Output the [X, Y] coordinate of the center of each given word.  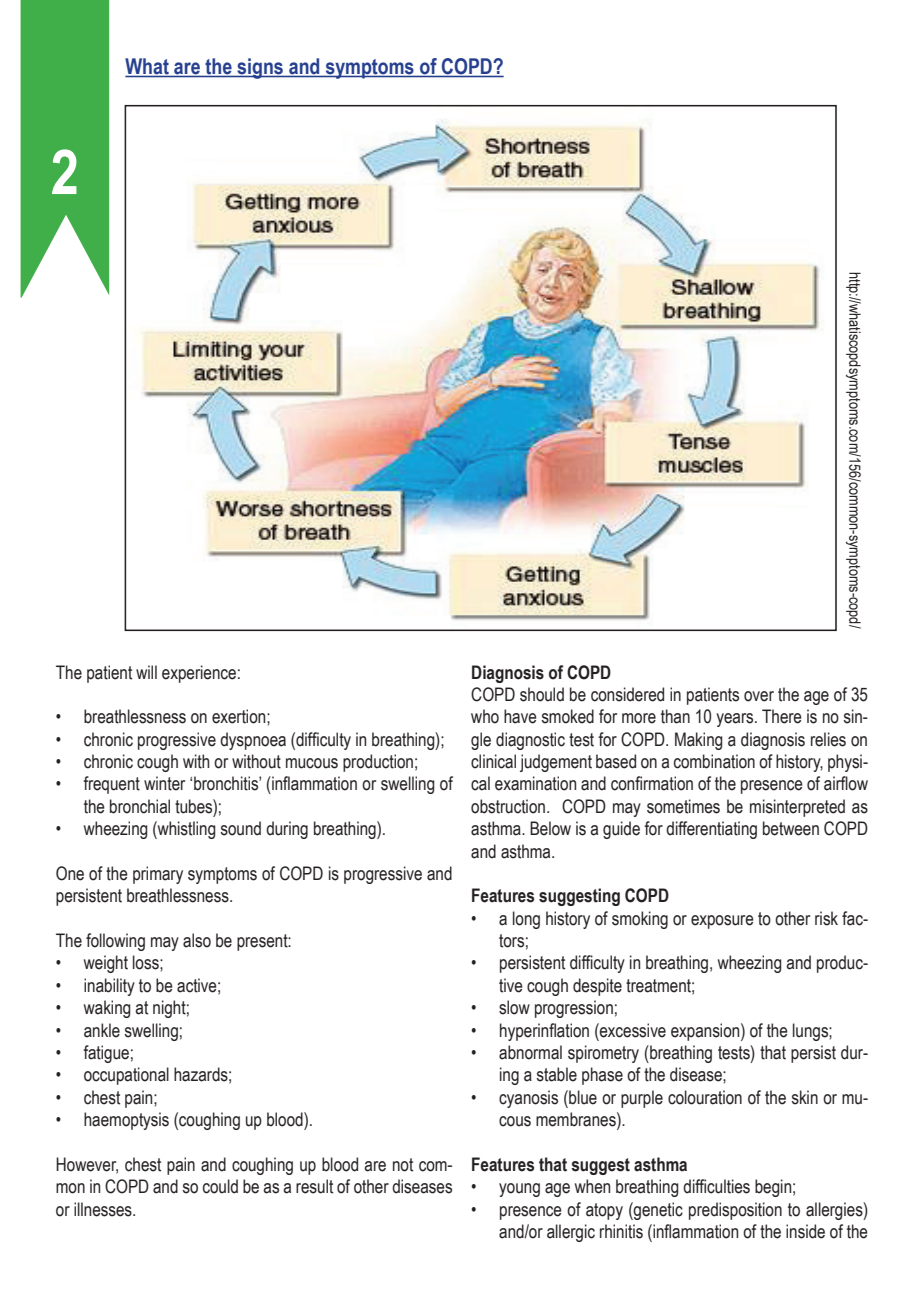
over [759, 696]
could [220, 1186]
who [485, 716]
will [146, 672]
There [782, 716]
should [542, 694]
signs [260, 68]
